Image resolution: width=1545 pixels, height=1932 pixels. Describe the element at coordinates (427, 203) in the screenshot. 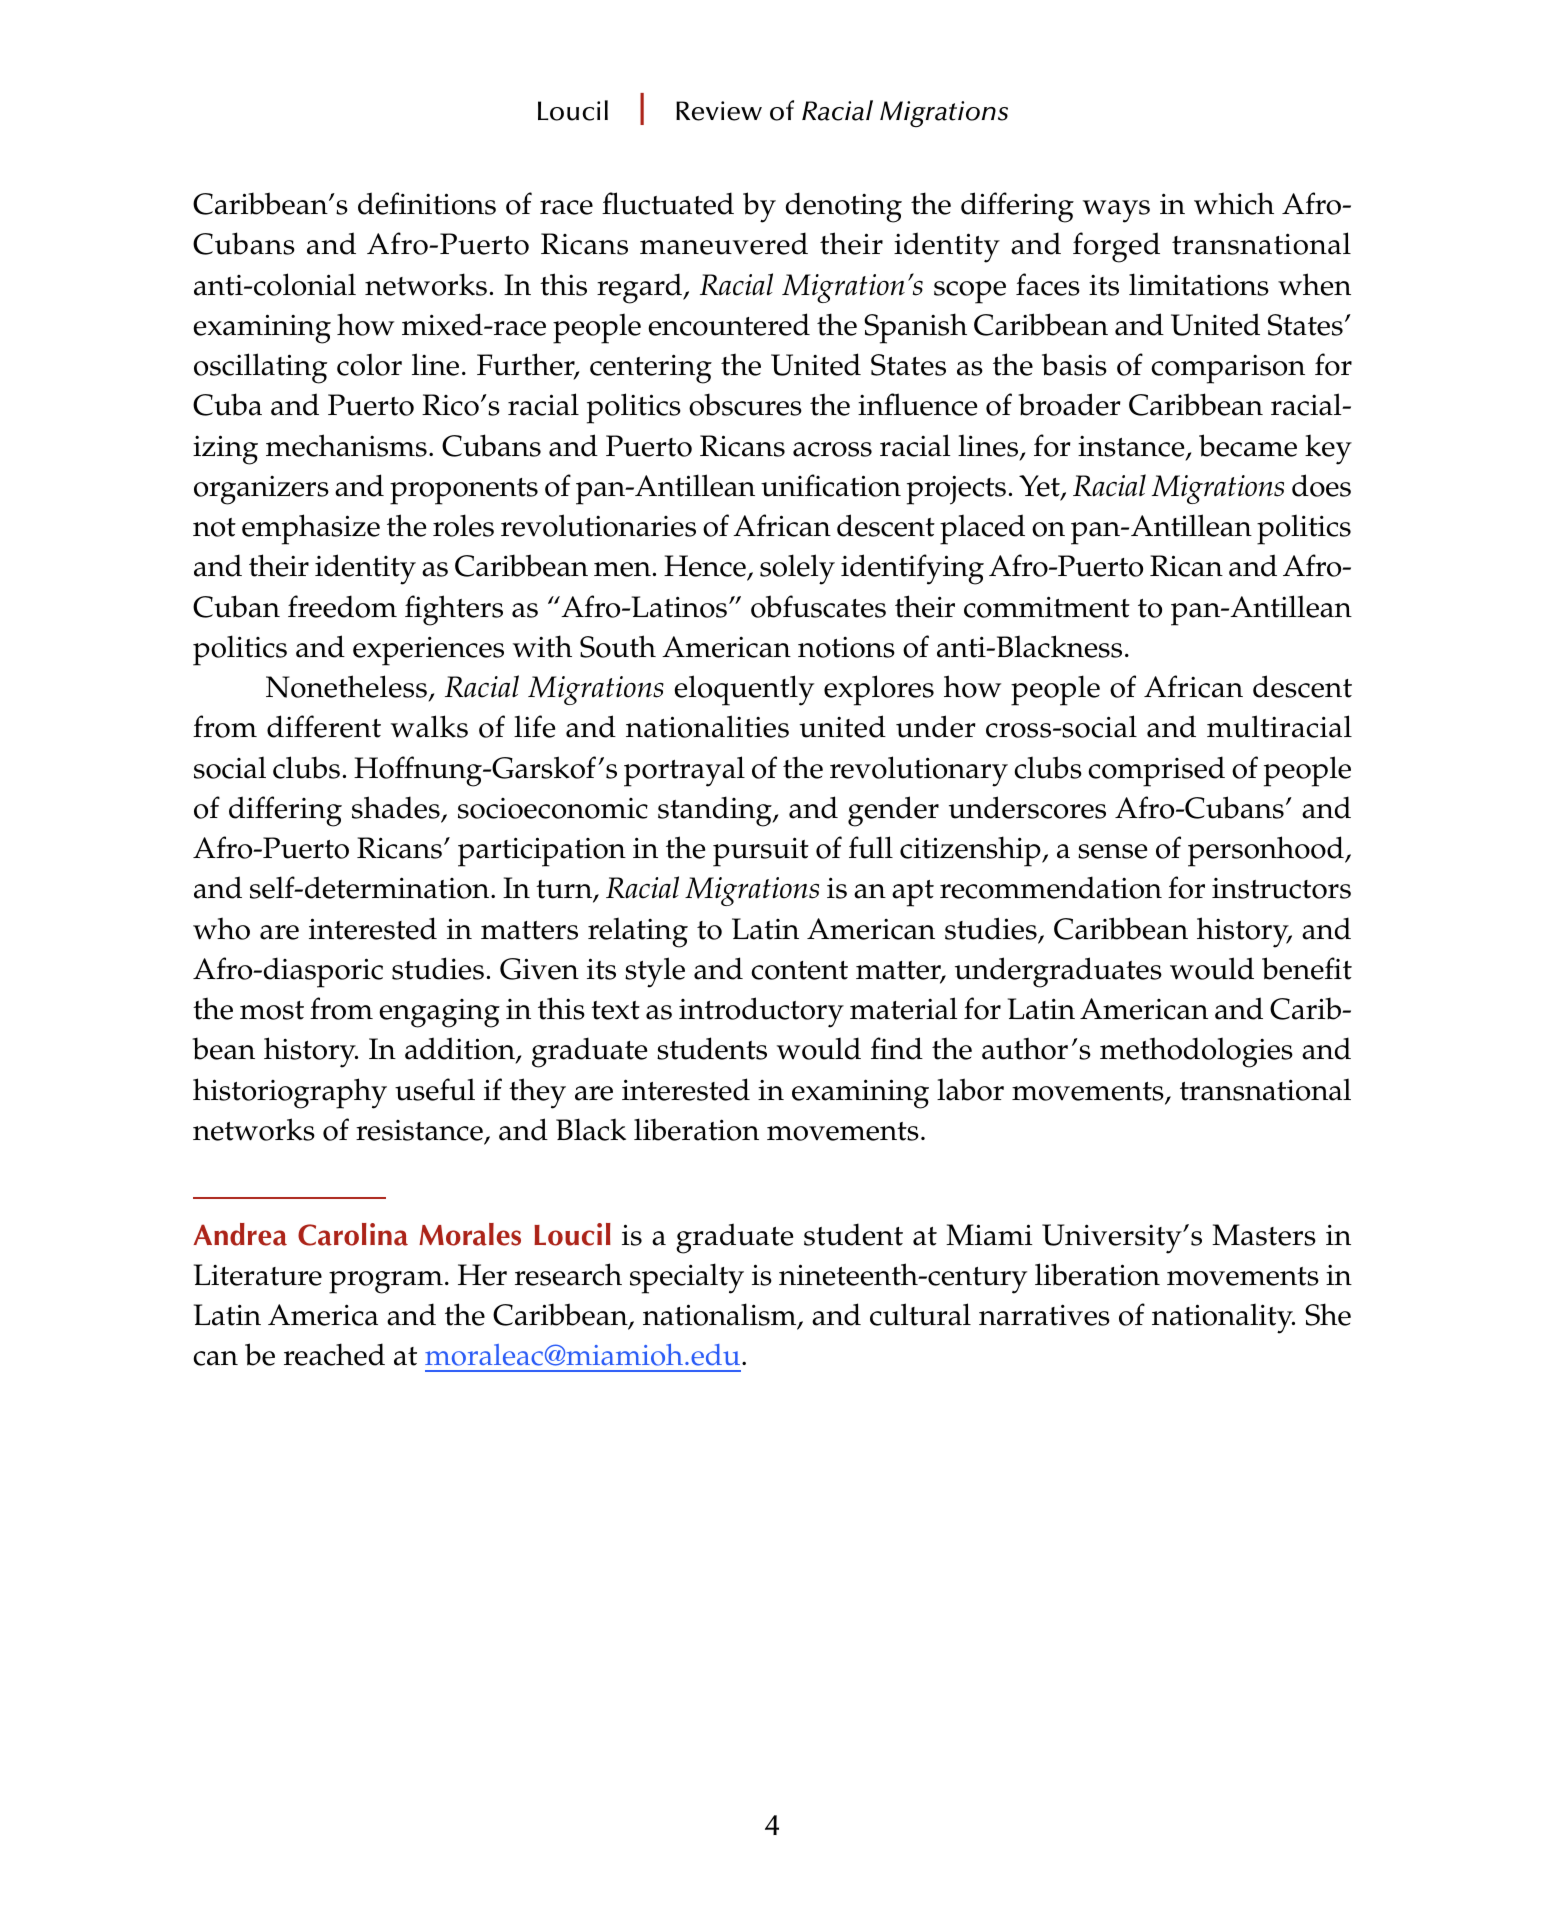

I see `definitions` at that location.
